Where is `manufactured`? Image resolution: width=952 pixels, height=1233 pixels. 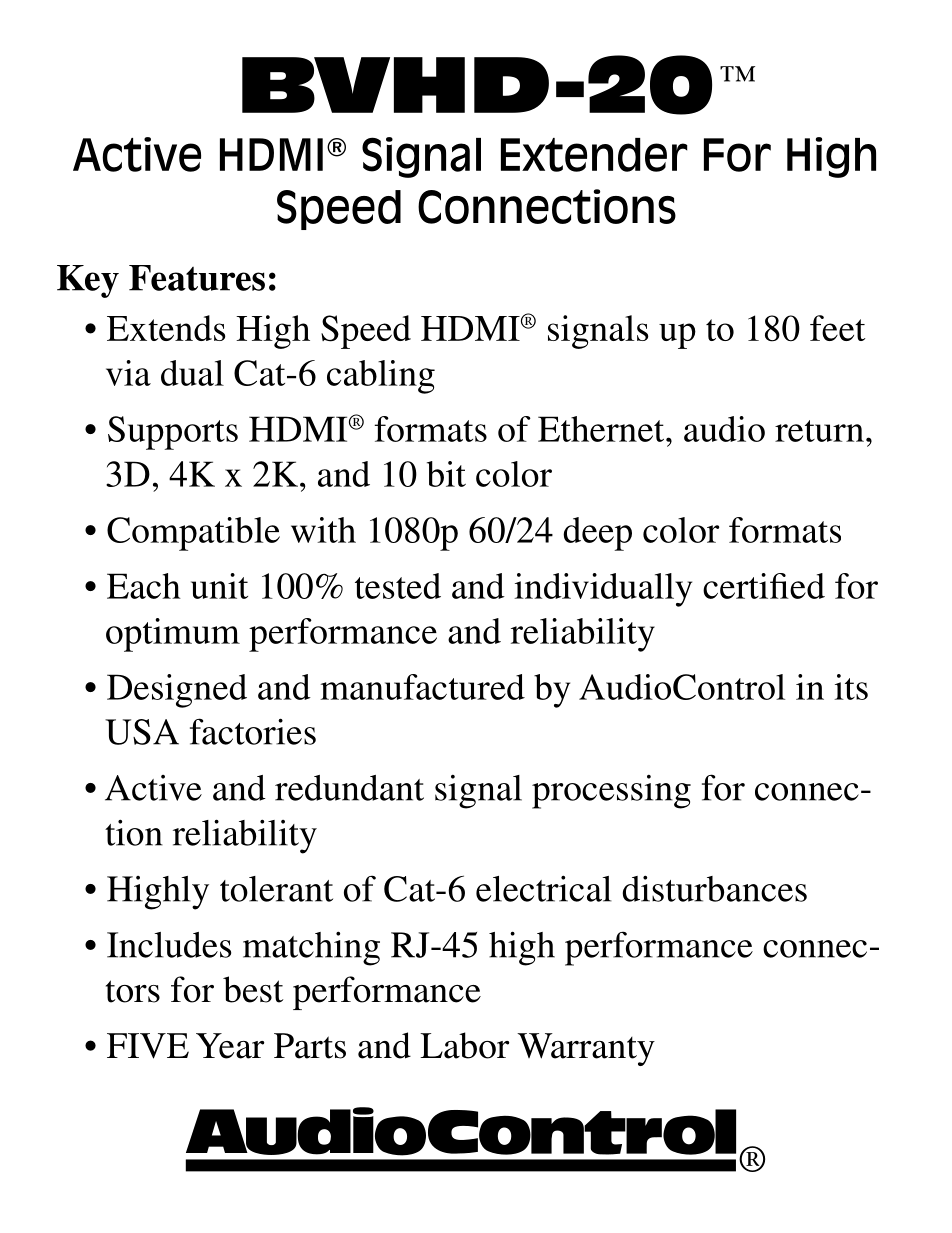 manufactured is located at coordinates (422, 687).
